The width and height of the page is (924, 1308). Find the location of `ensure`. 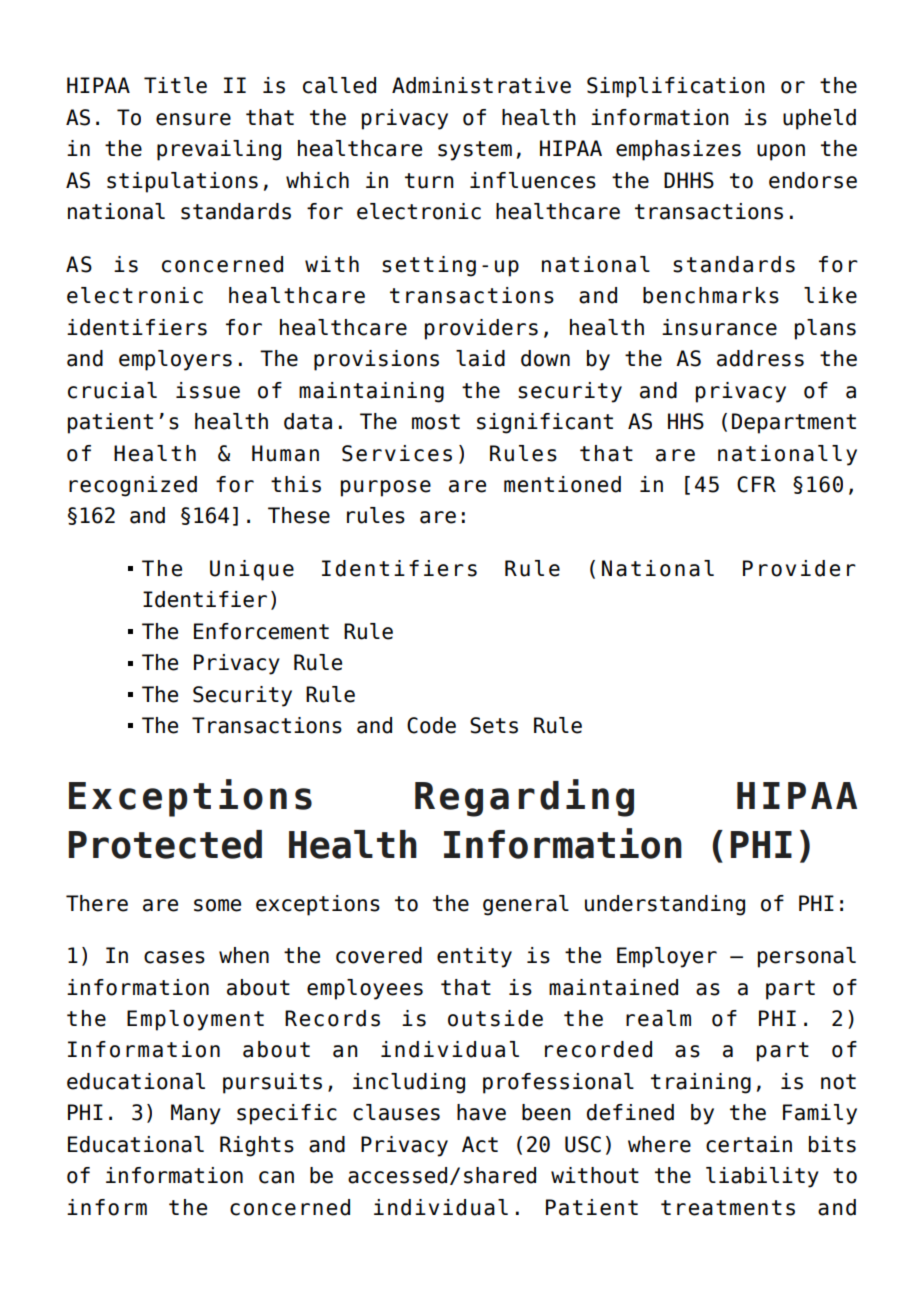

ensure is located at coordinates (193, 119).
